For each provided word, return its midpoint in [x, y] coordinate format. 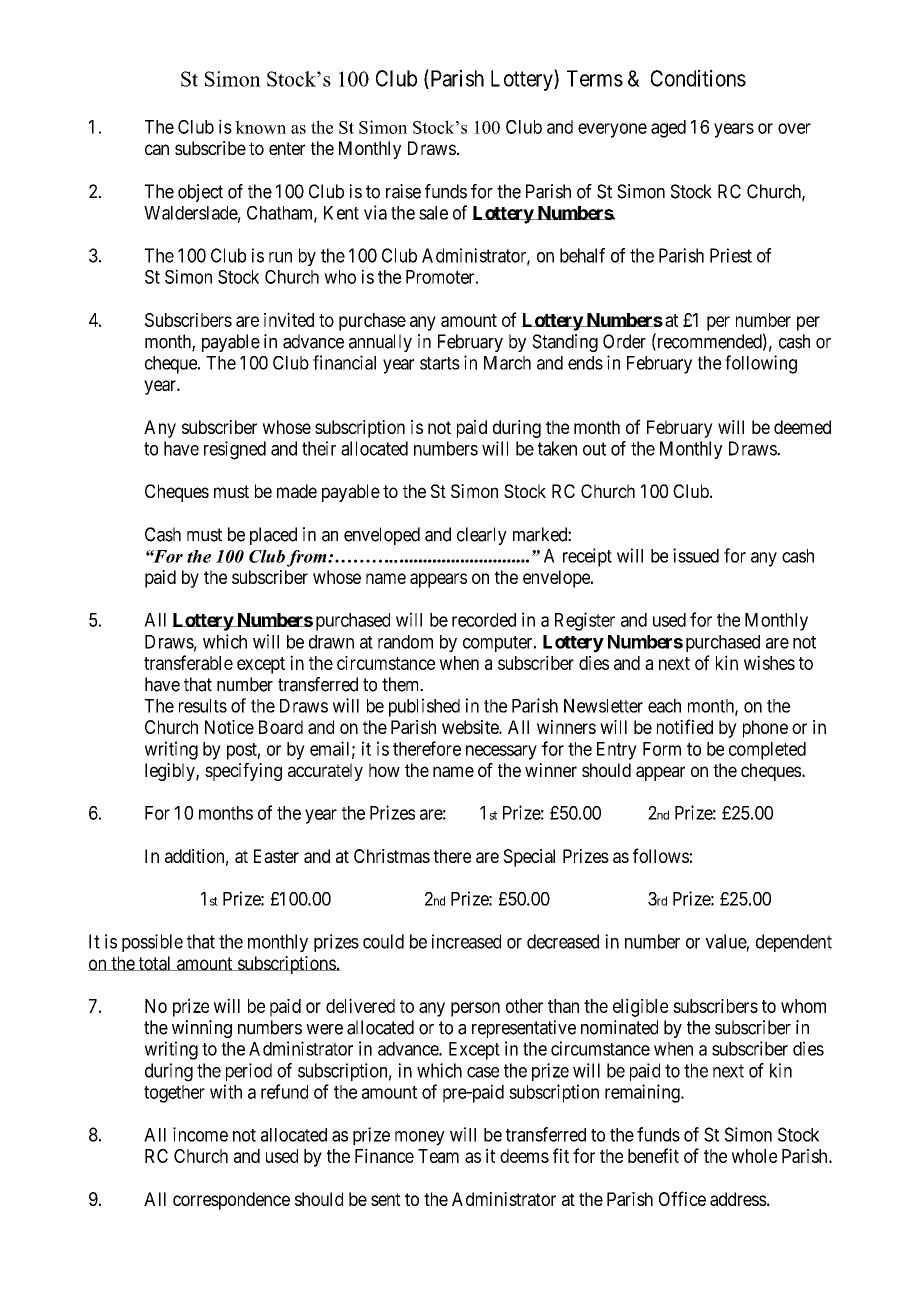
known [260, 127]
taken [557, 448]
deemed [802, 427]
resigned [235, 450]
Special [529, 858]
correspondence [231, 1201]
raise [403, 191]
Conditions [698, 78]
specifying [243, 772]
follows [661, 855]
